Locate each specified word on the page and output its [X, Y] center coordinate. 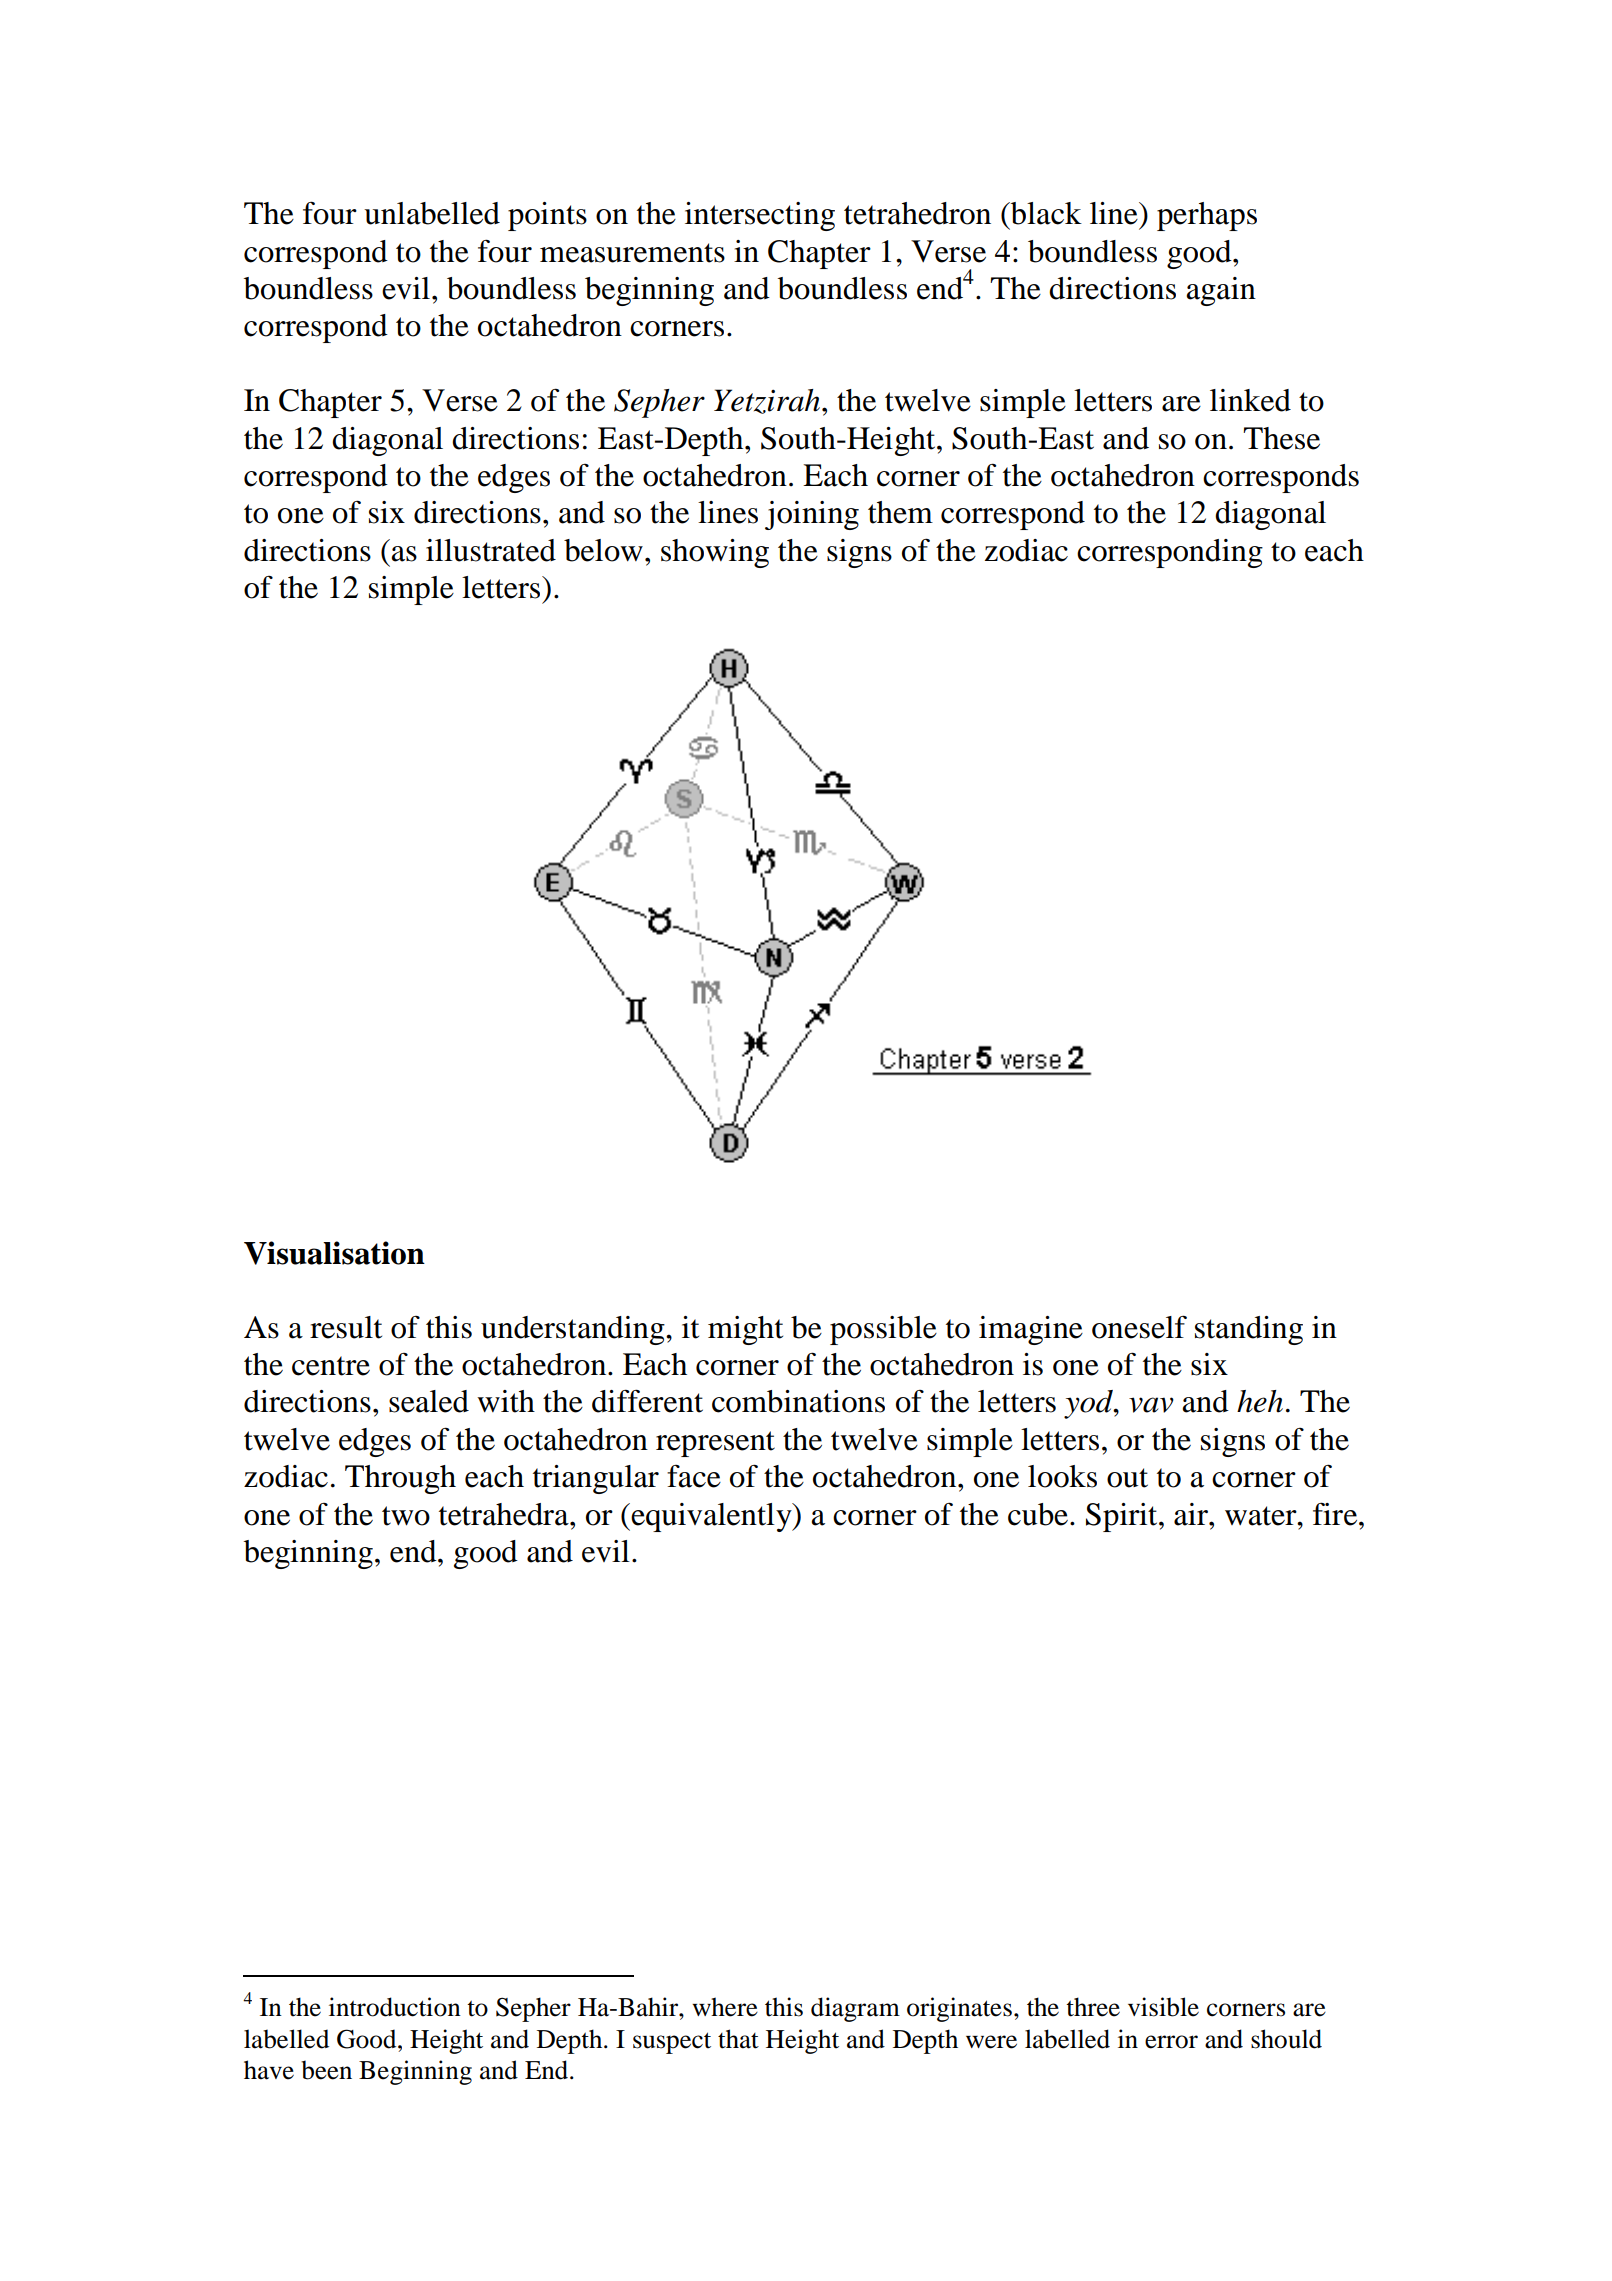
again [1221, 291]
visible [1163, 2007]
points [547, 216]
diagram [855, 2009]
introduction [395, 2007]
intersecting [760, 216]
